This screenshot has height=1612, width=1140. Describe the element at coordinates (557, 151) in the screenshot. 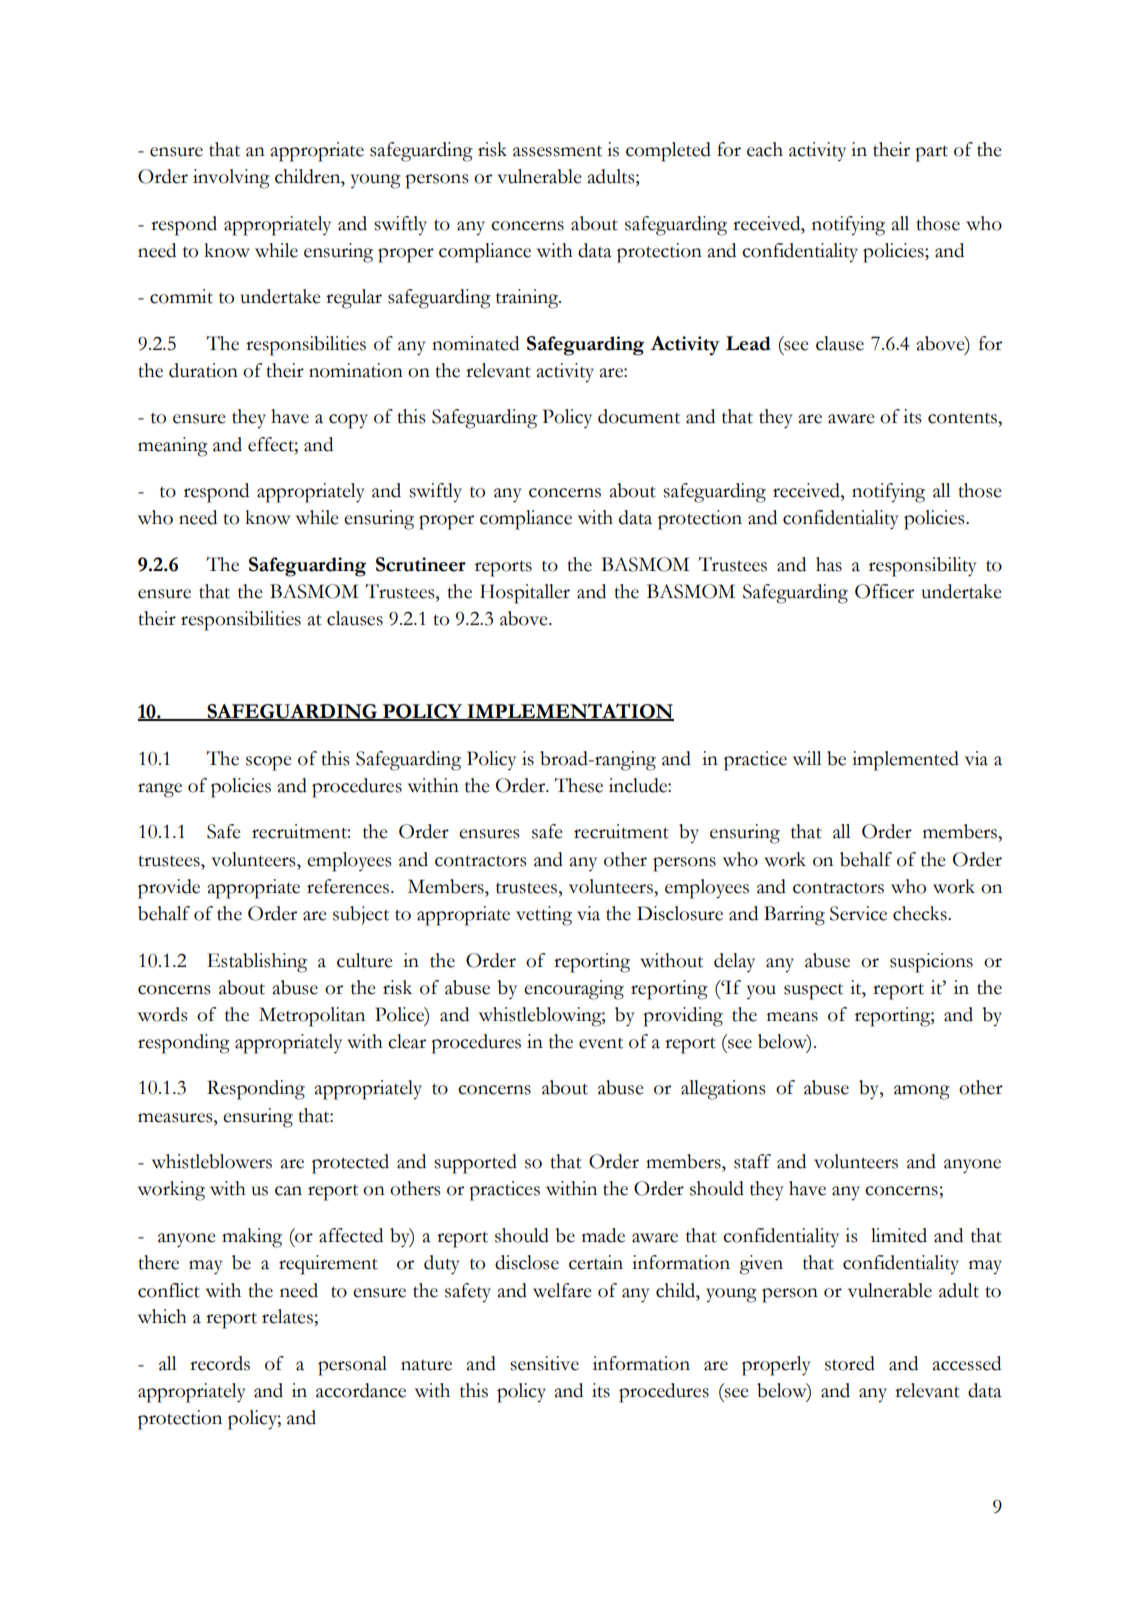

I see `assessment` at that location.
